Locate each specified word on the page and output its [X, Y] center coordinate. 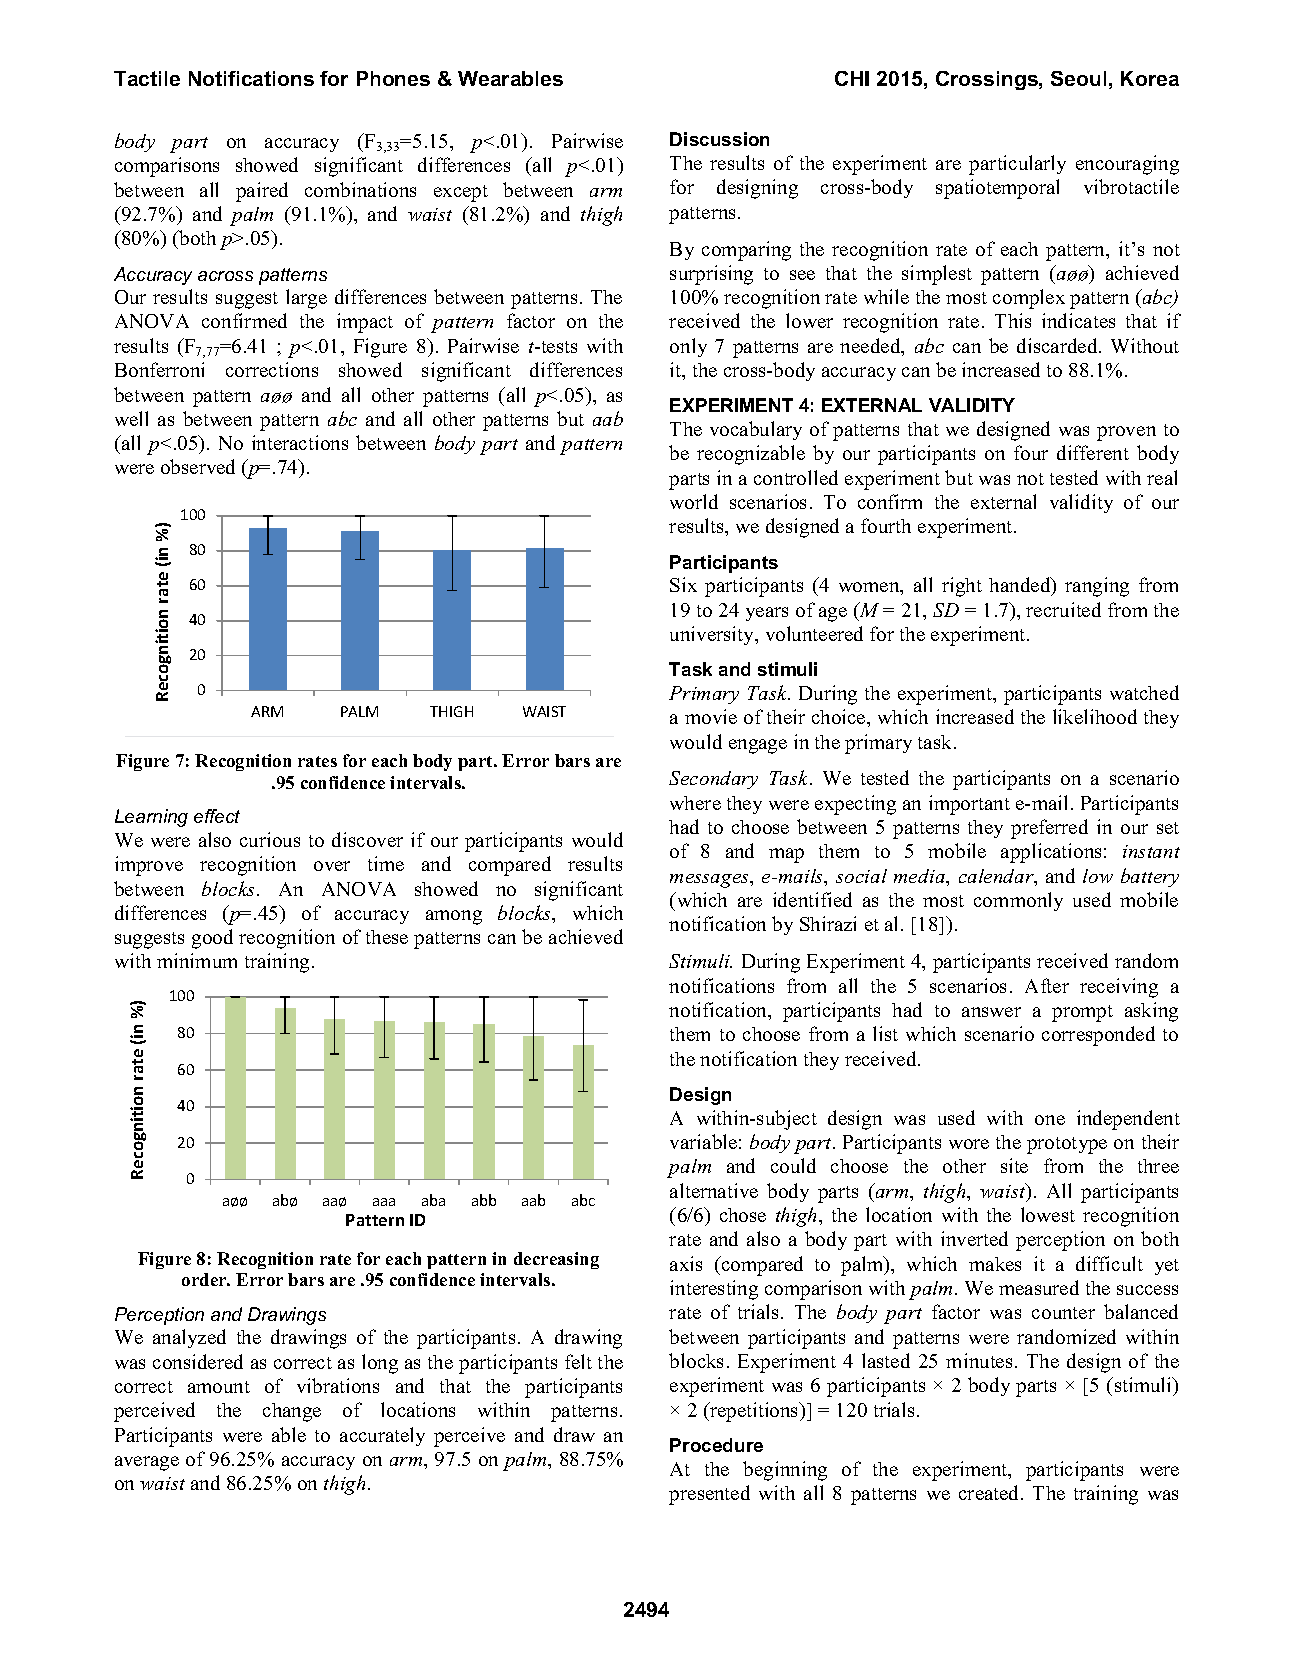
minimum [197, 960]
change [292, 1412]
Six [683, 584]
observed [198, 466]
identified [812, 899]
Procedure [716, 1445]
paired [262, 192]
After [1047, 985]
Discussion [719, 139]
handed [1021, 586]
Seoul [1078, 78]
